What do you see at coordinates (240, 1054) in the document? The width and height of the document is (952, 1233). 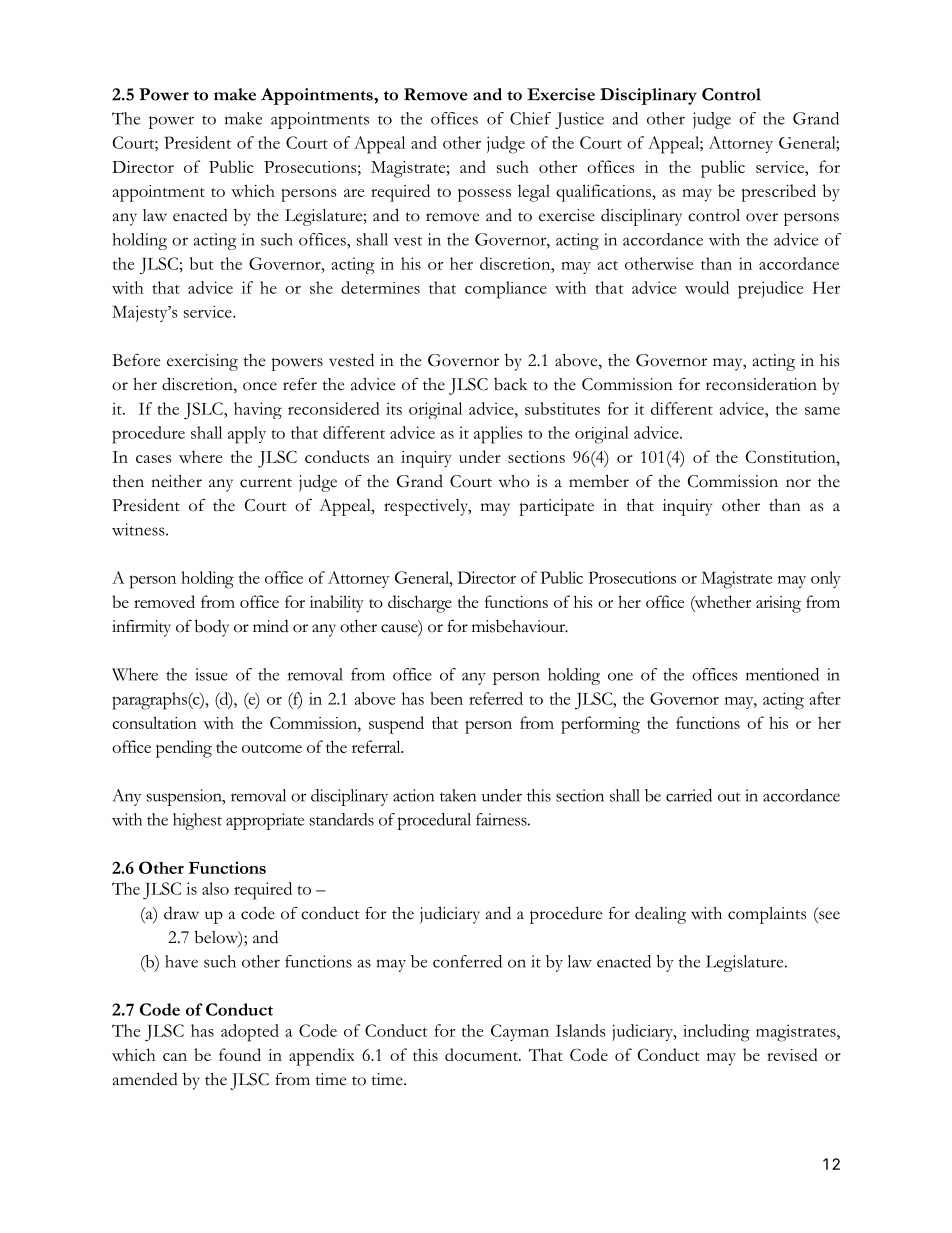 I see `found` at bounding box center [240, 1054].
